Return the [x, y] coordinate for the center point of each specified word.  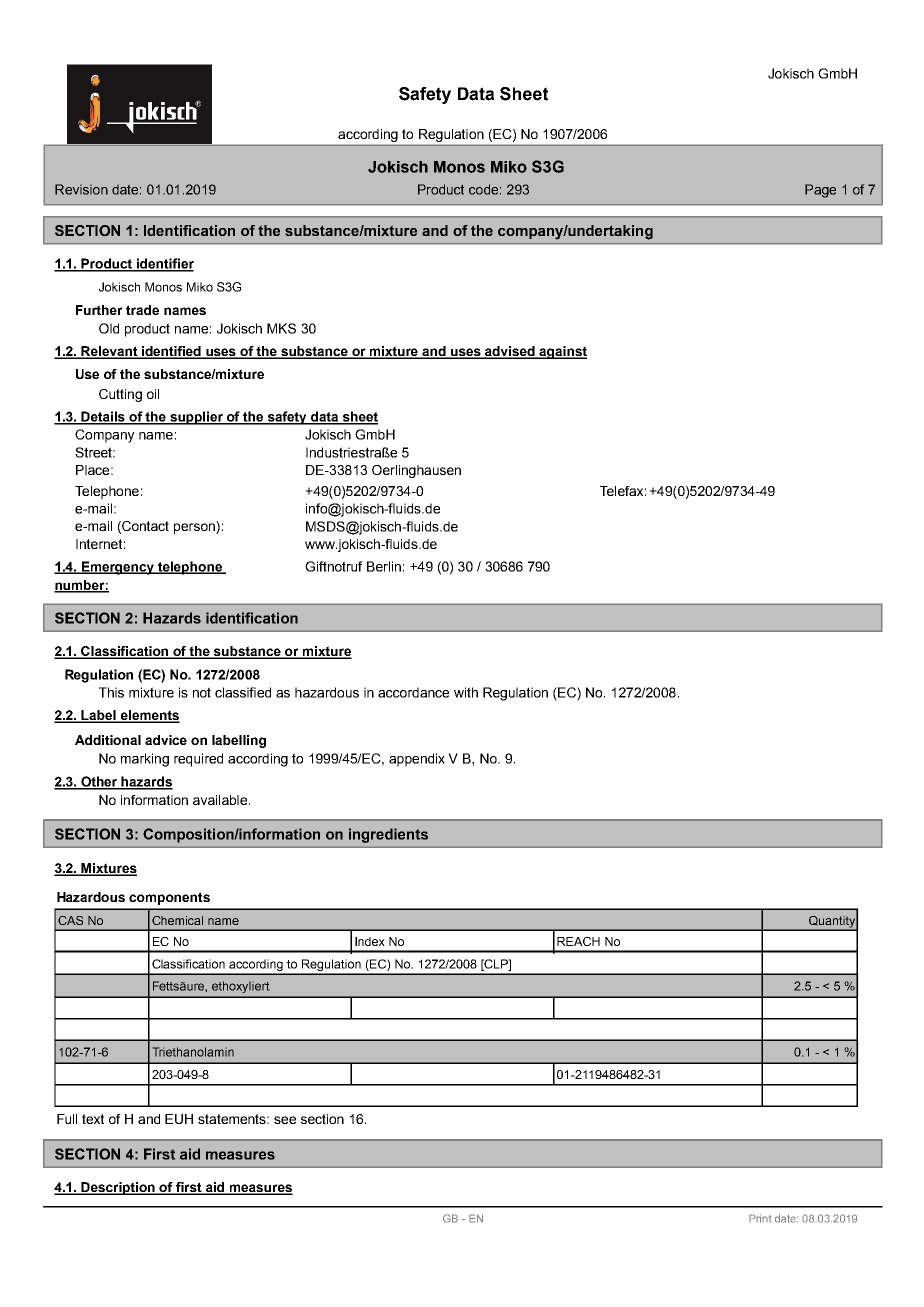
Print [760, 1218]
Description [118, 1188]
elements [149, 716]
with [466, 692]
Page [820, 191]
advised [510, 352]
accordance [413, 692]
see [285, 1120]
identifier [164, 264]
